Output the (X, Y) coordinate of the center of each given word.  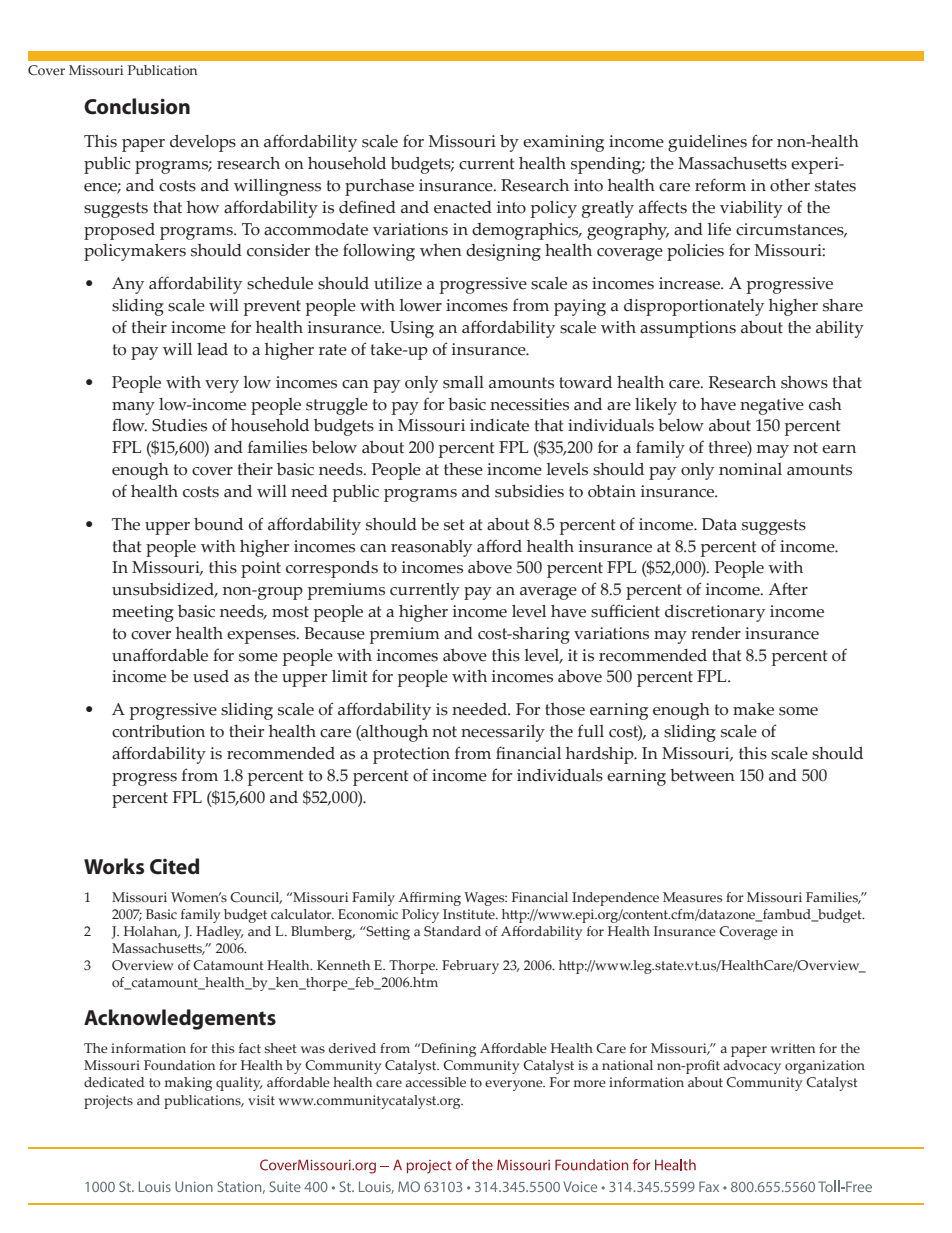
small (463, 382)
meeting (143, 613)
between (702, 775)
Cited (174, 866)
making (188, 1084)
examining (563, 143)
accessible (436, 1082)
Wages (485, 899)
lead (212, 349)
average (548, 593)
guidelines (707, 143)
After (788, 589)
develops (203, 143)
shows (804, 382)
